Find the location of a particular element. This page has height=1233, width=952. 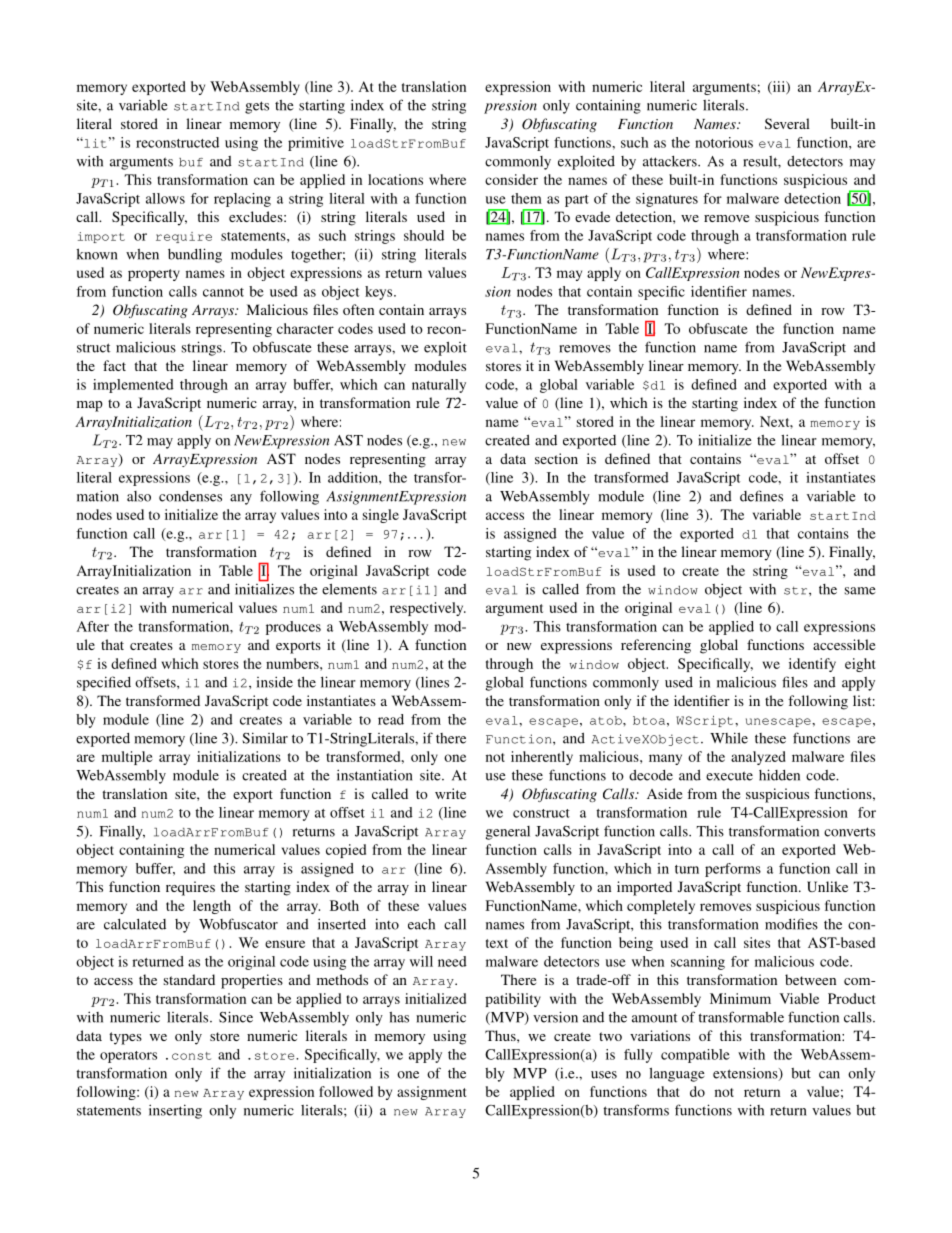

section is located at coordinates (556, 458).
